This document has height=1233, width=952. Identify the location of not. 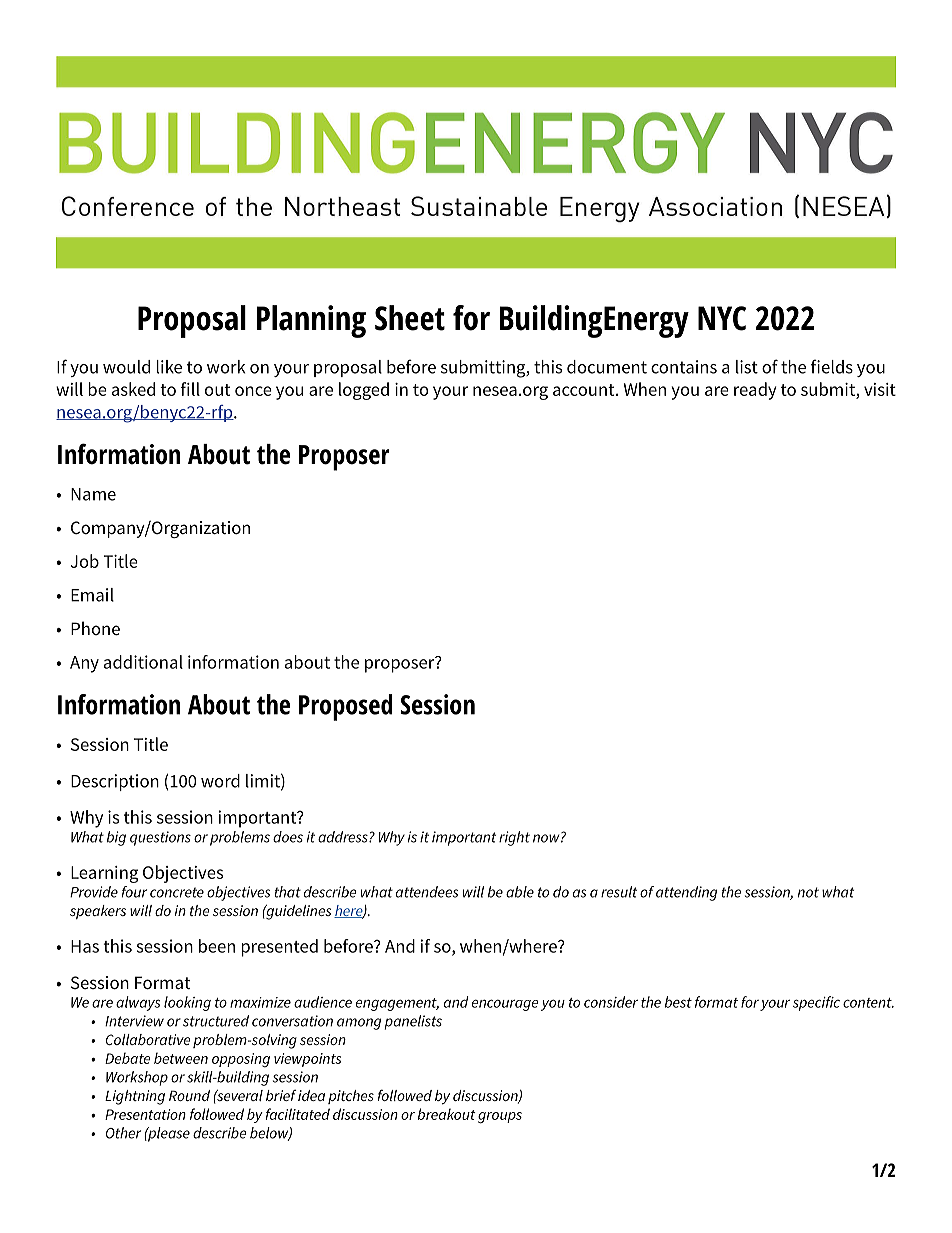
(808, 892).
